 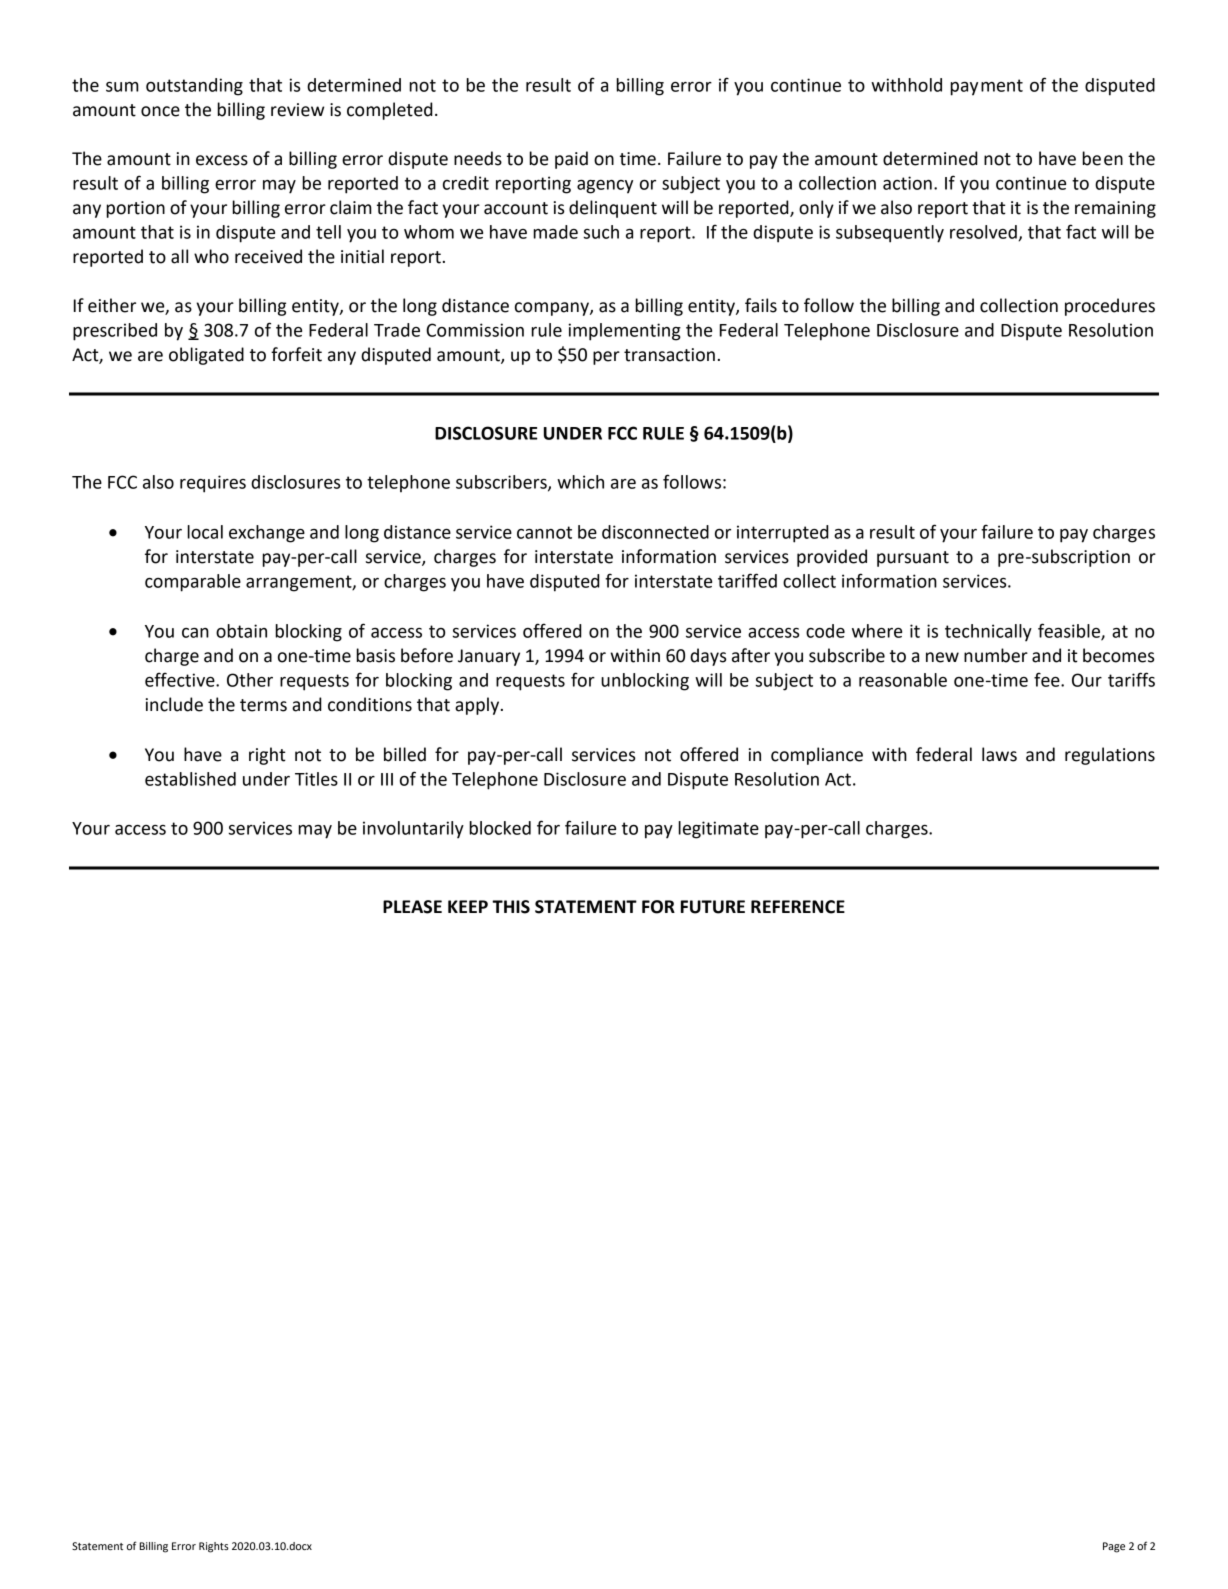 I want to click on REFERENCE, so click(x=798, y=907).
